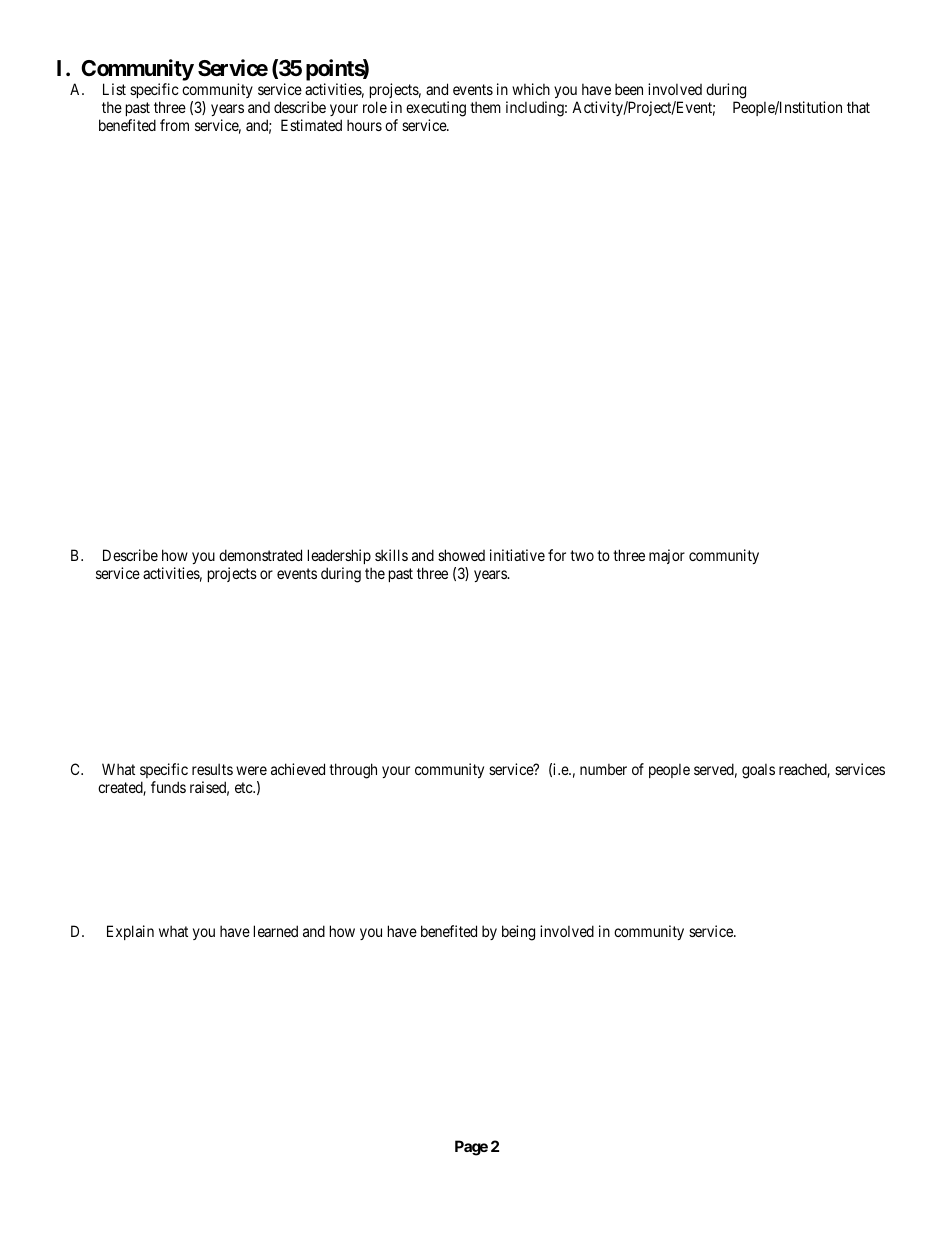  Describe the element at coordinates (485, 107) in the document. I see `them` at that location.
